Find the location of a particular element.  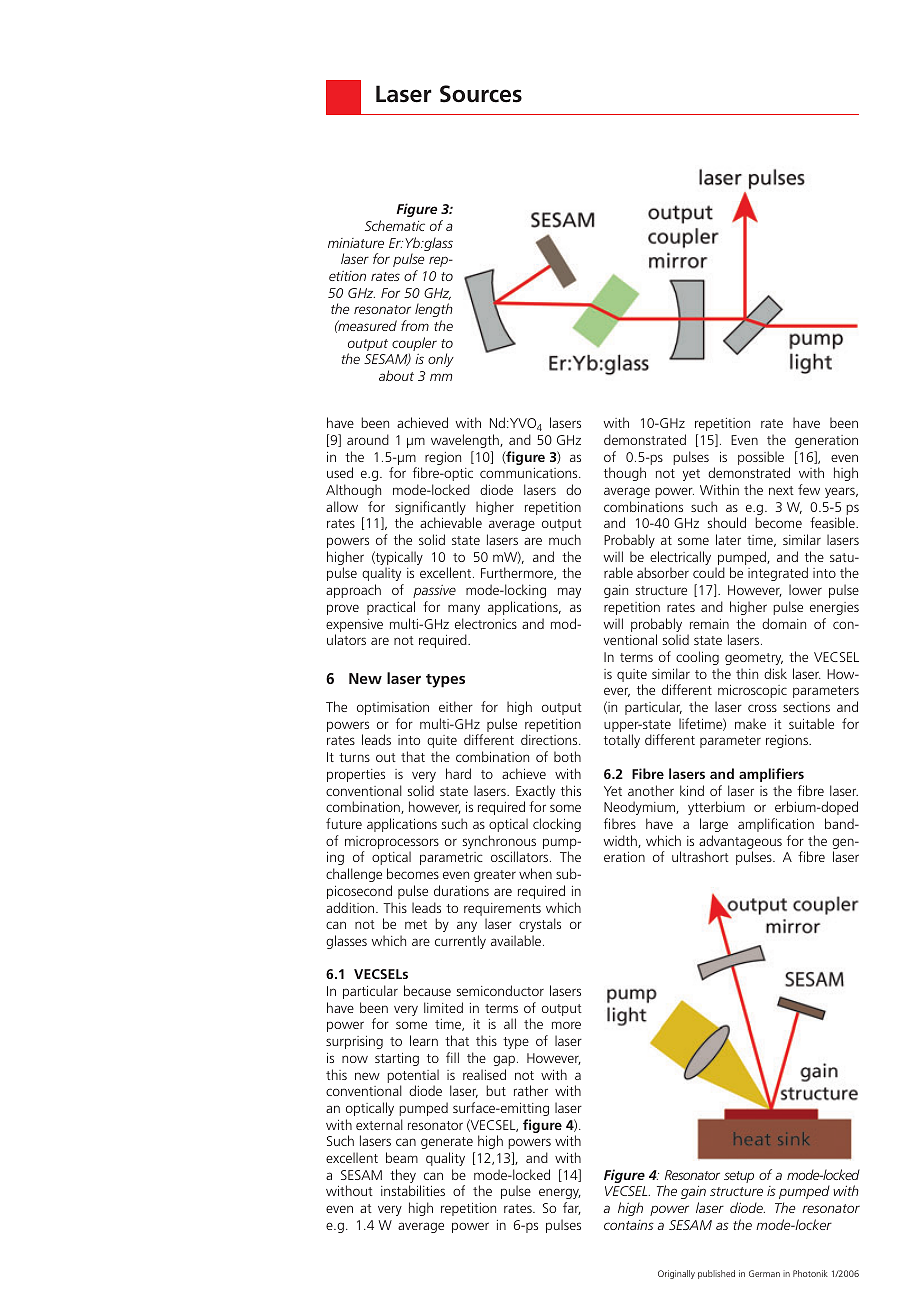

Sources is located at coordinates (481, 94).
